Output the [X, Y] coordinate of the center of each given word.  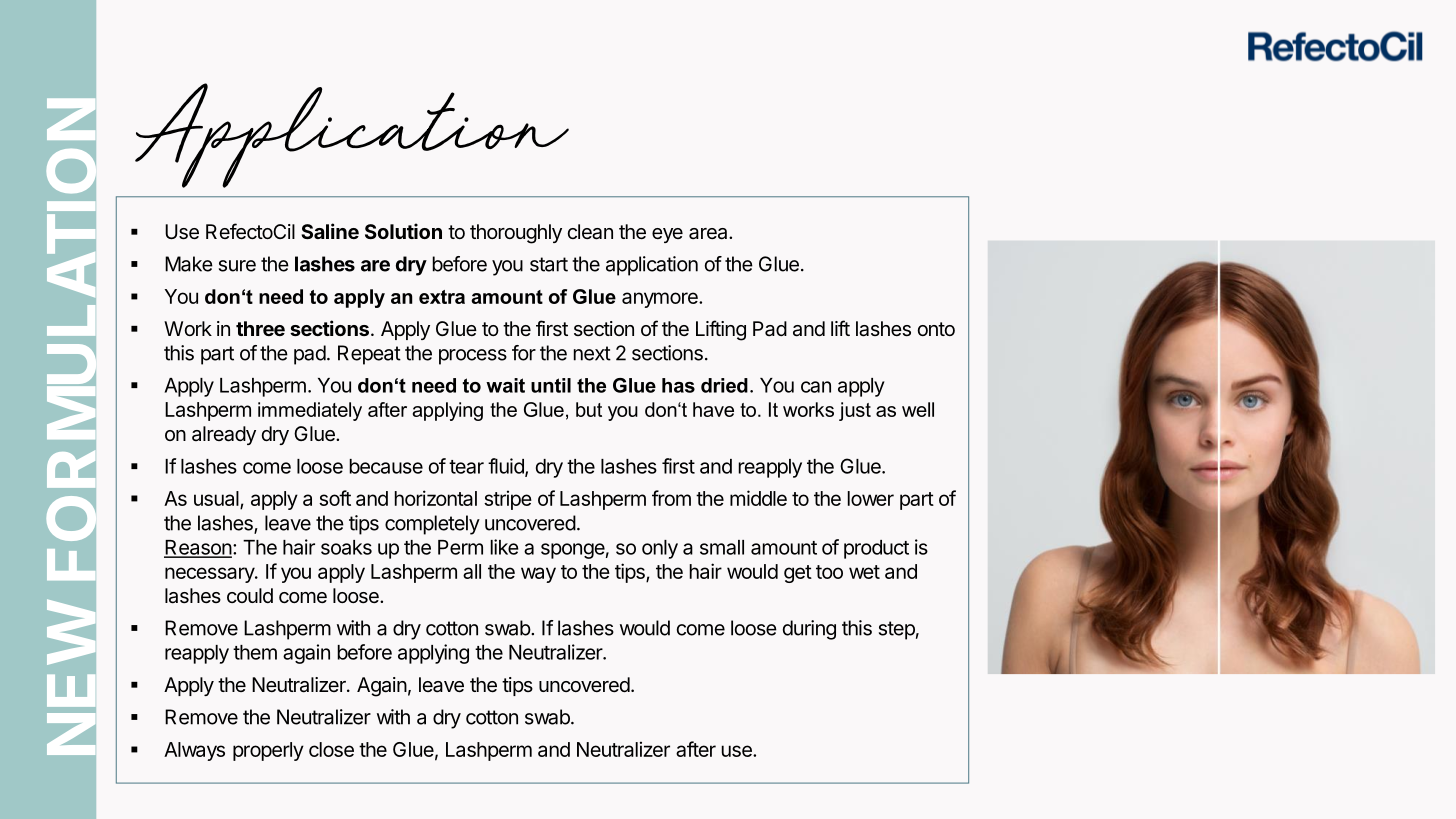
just [855, 411]
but [589, 409]
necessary [210, 575]
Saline [330, 231]
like [504, 547]
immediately [310, 411]
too [829, 572]
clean [590, 232]
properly [268, 751]
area [709, 234]
